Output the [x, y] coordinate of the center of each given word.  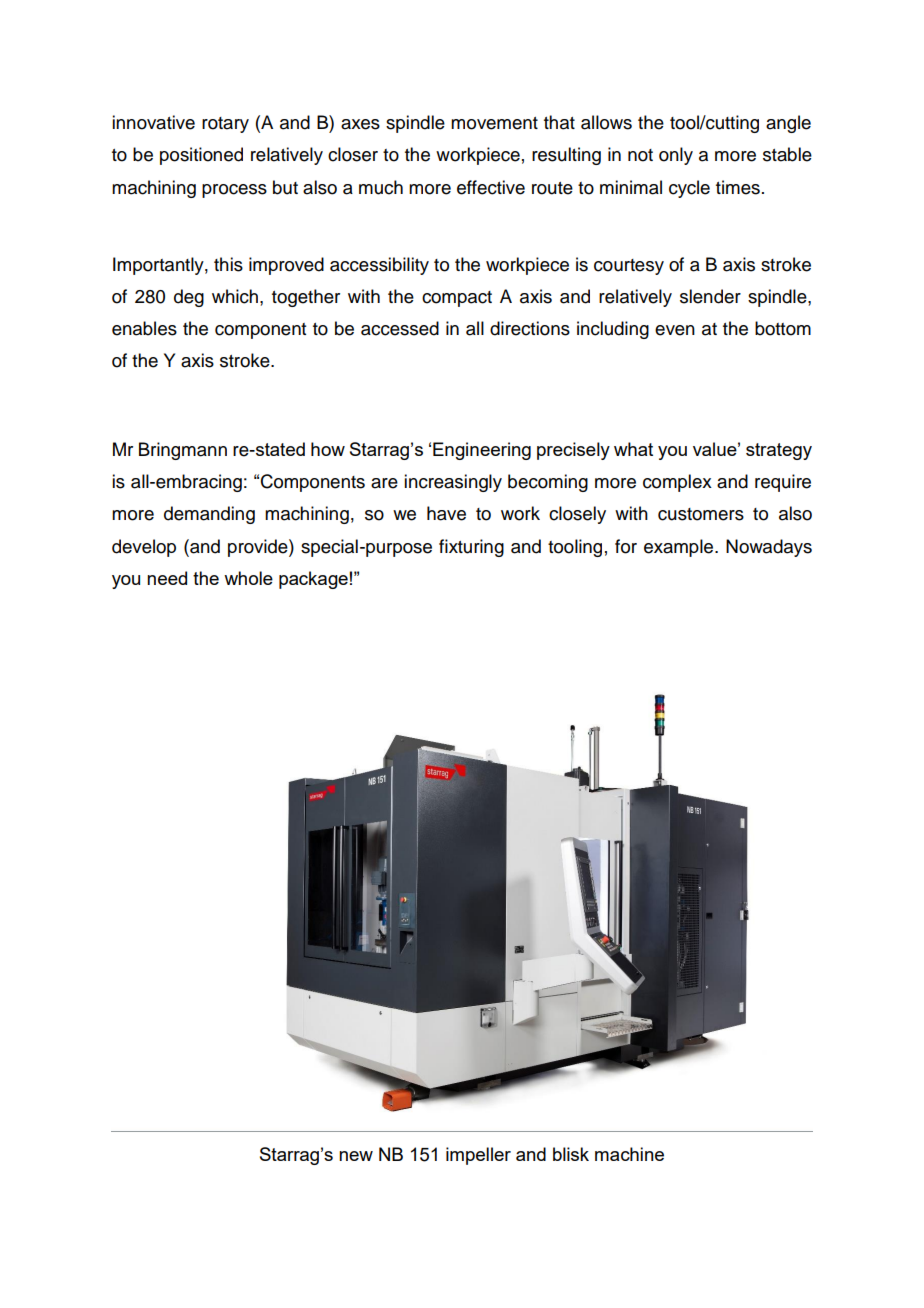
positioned [201, 156]
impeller [478, 1156]
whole [248, 578]
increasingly [453, 483]
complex [677, 483]
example [680, 548]
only [676, 156]
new [356, 1156]
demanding [209, 515]
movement [494, 123]
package [313, 580]
